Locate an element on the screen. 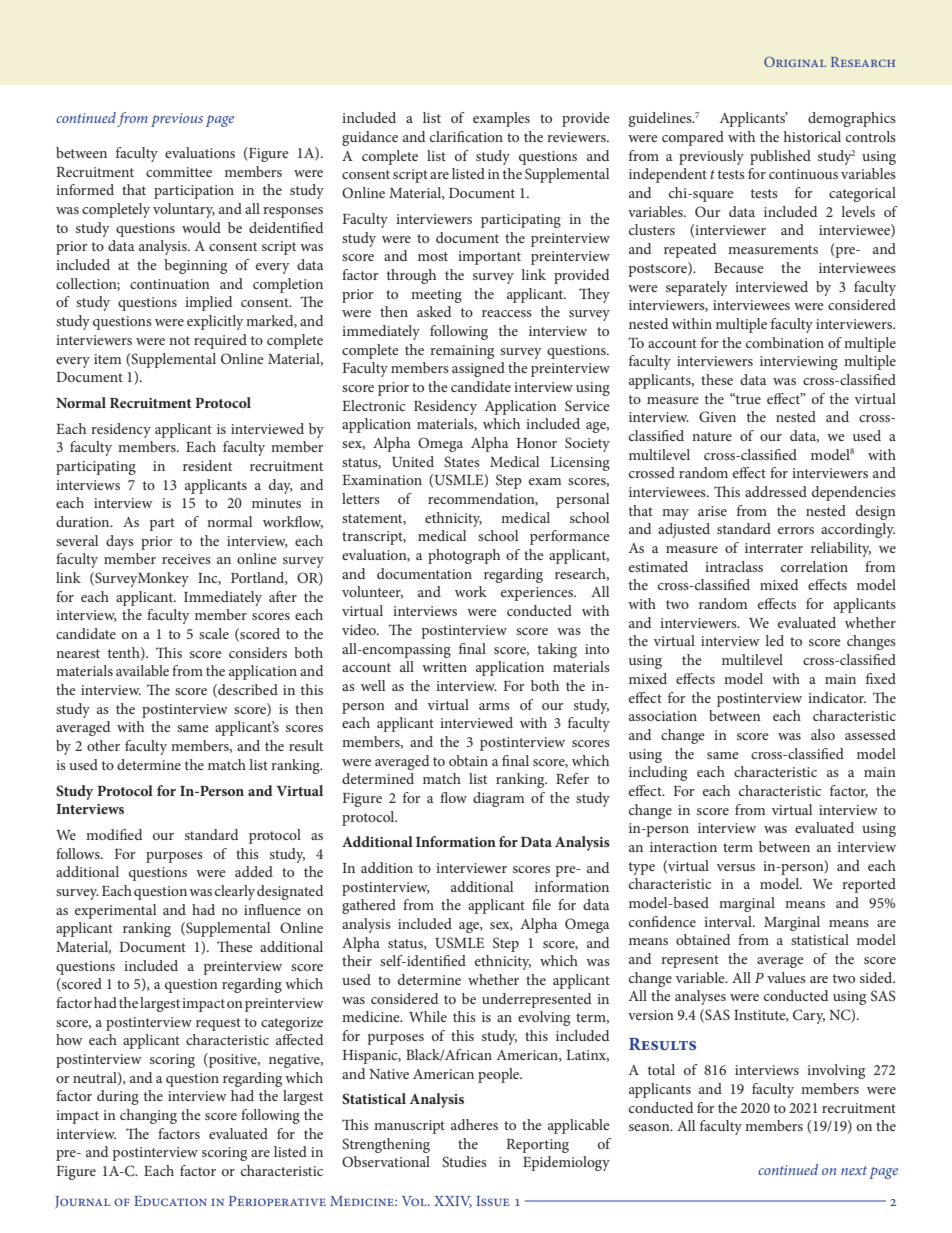  Studies is located at coordinates (464, 1161).
